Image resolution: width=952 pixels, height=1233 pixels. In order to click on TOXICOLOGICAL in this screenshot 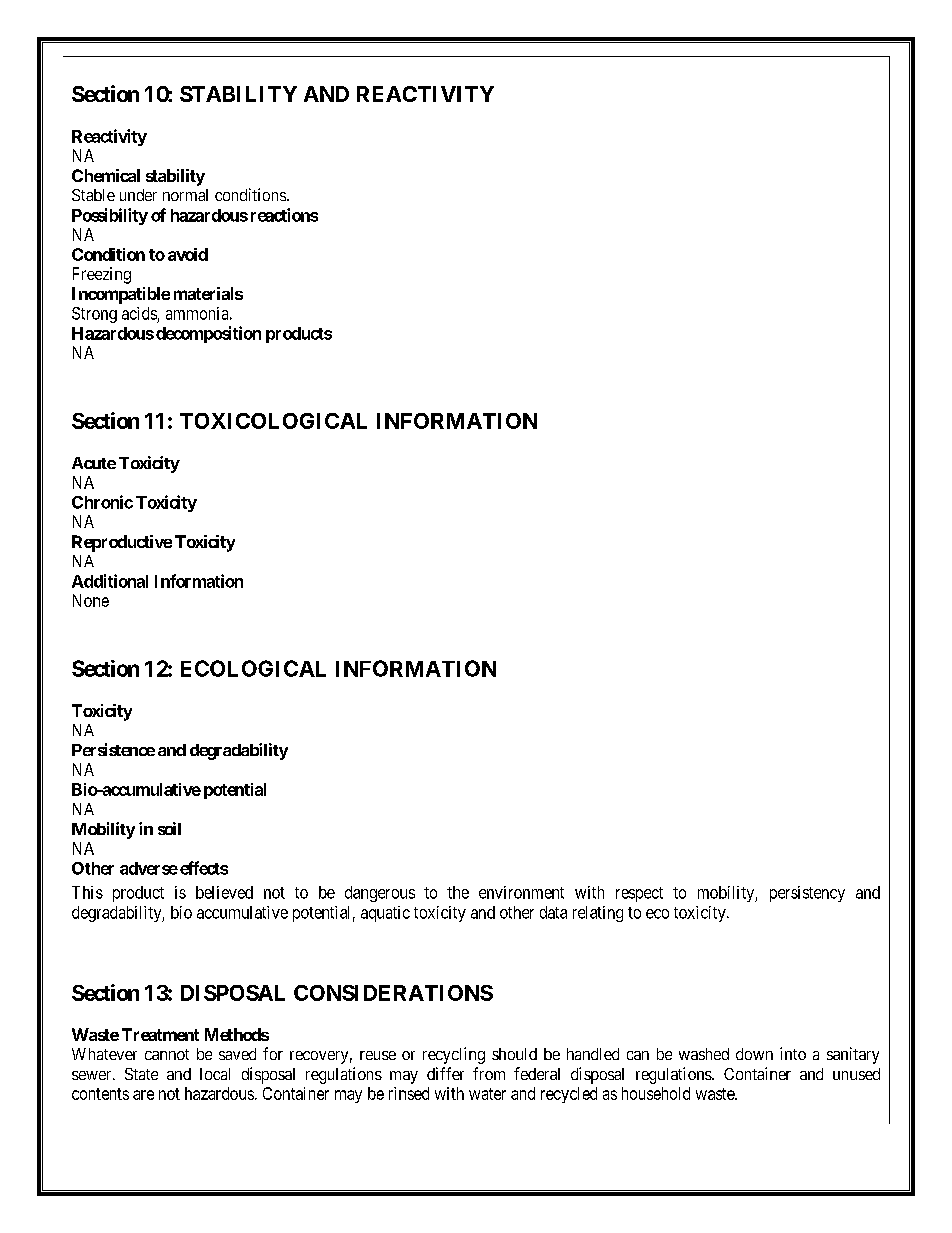, I will do `click(273, 421)`.
